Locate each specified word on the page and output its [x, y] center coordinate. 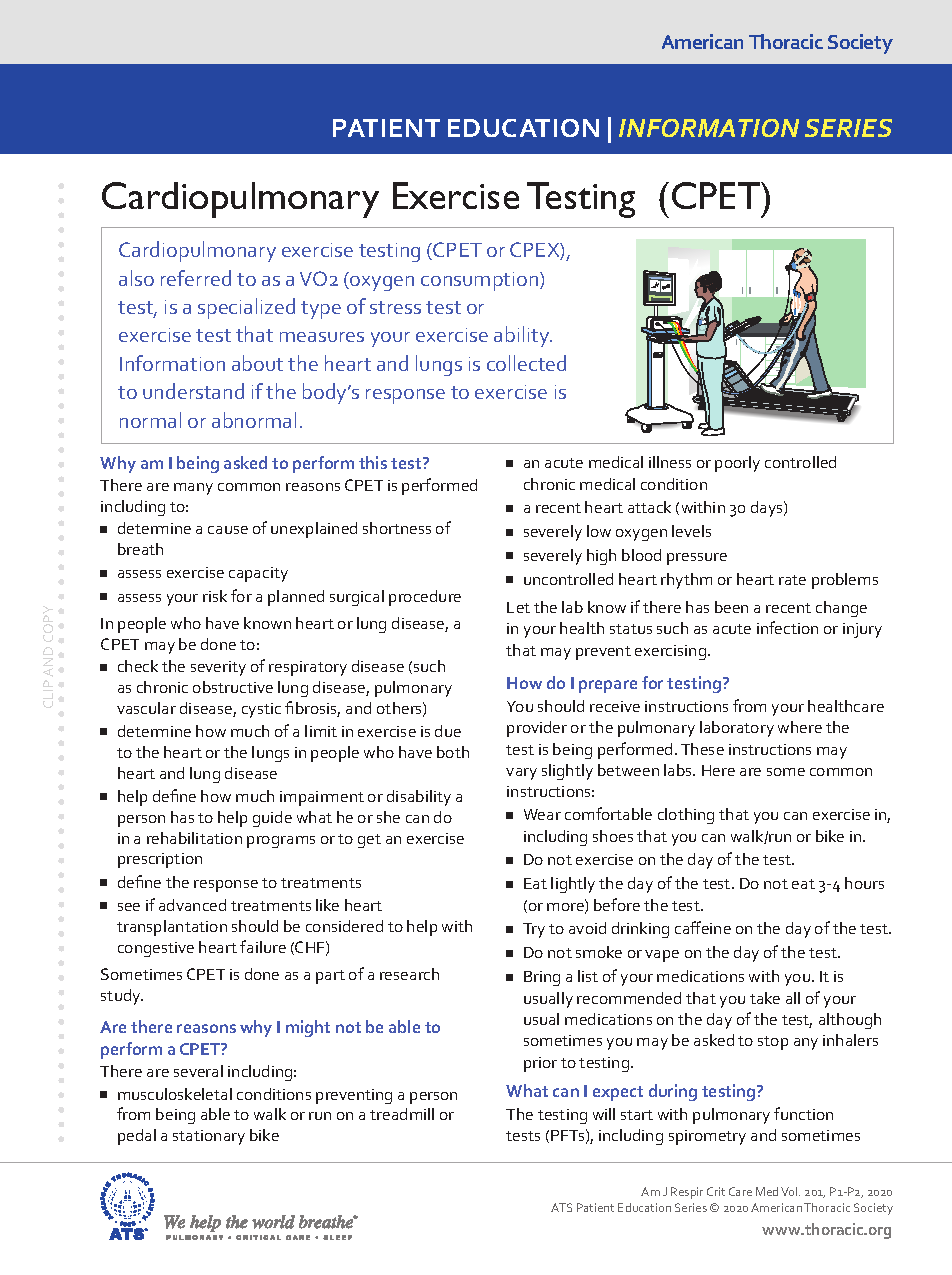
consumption [481, 281]
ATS [561, 1207]
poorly [737, 464]
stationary [209, 1137]
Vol [790, 1191]
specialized [246, 308]
